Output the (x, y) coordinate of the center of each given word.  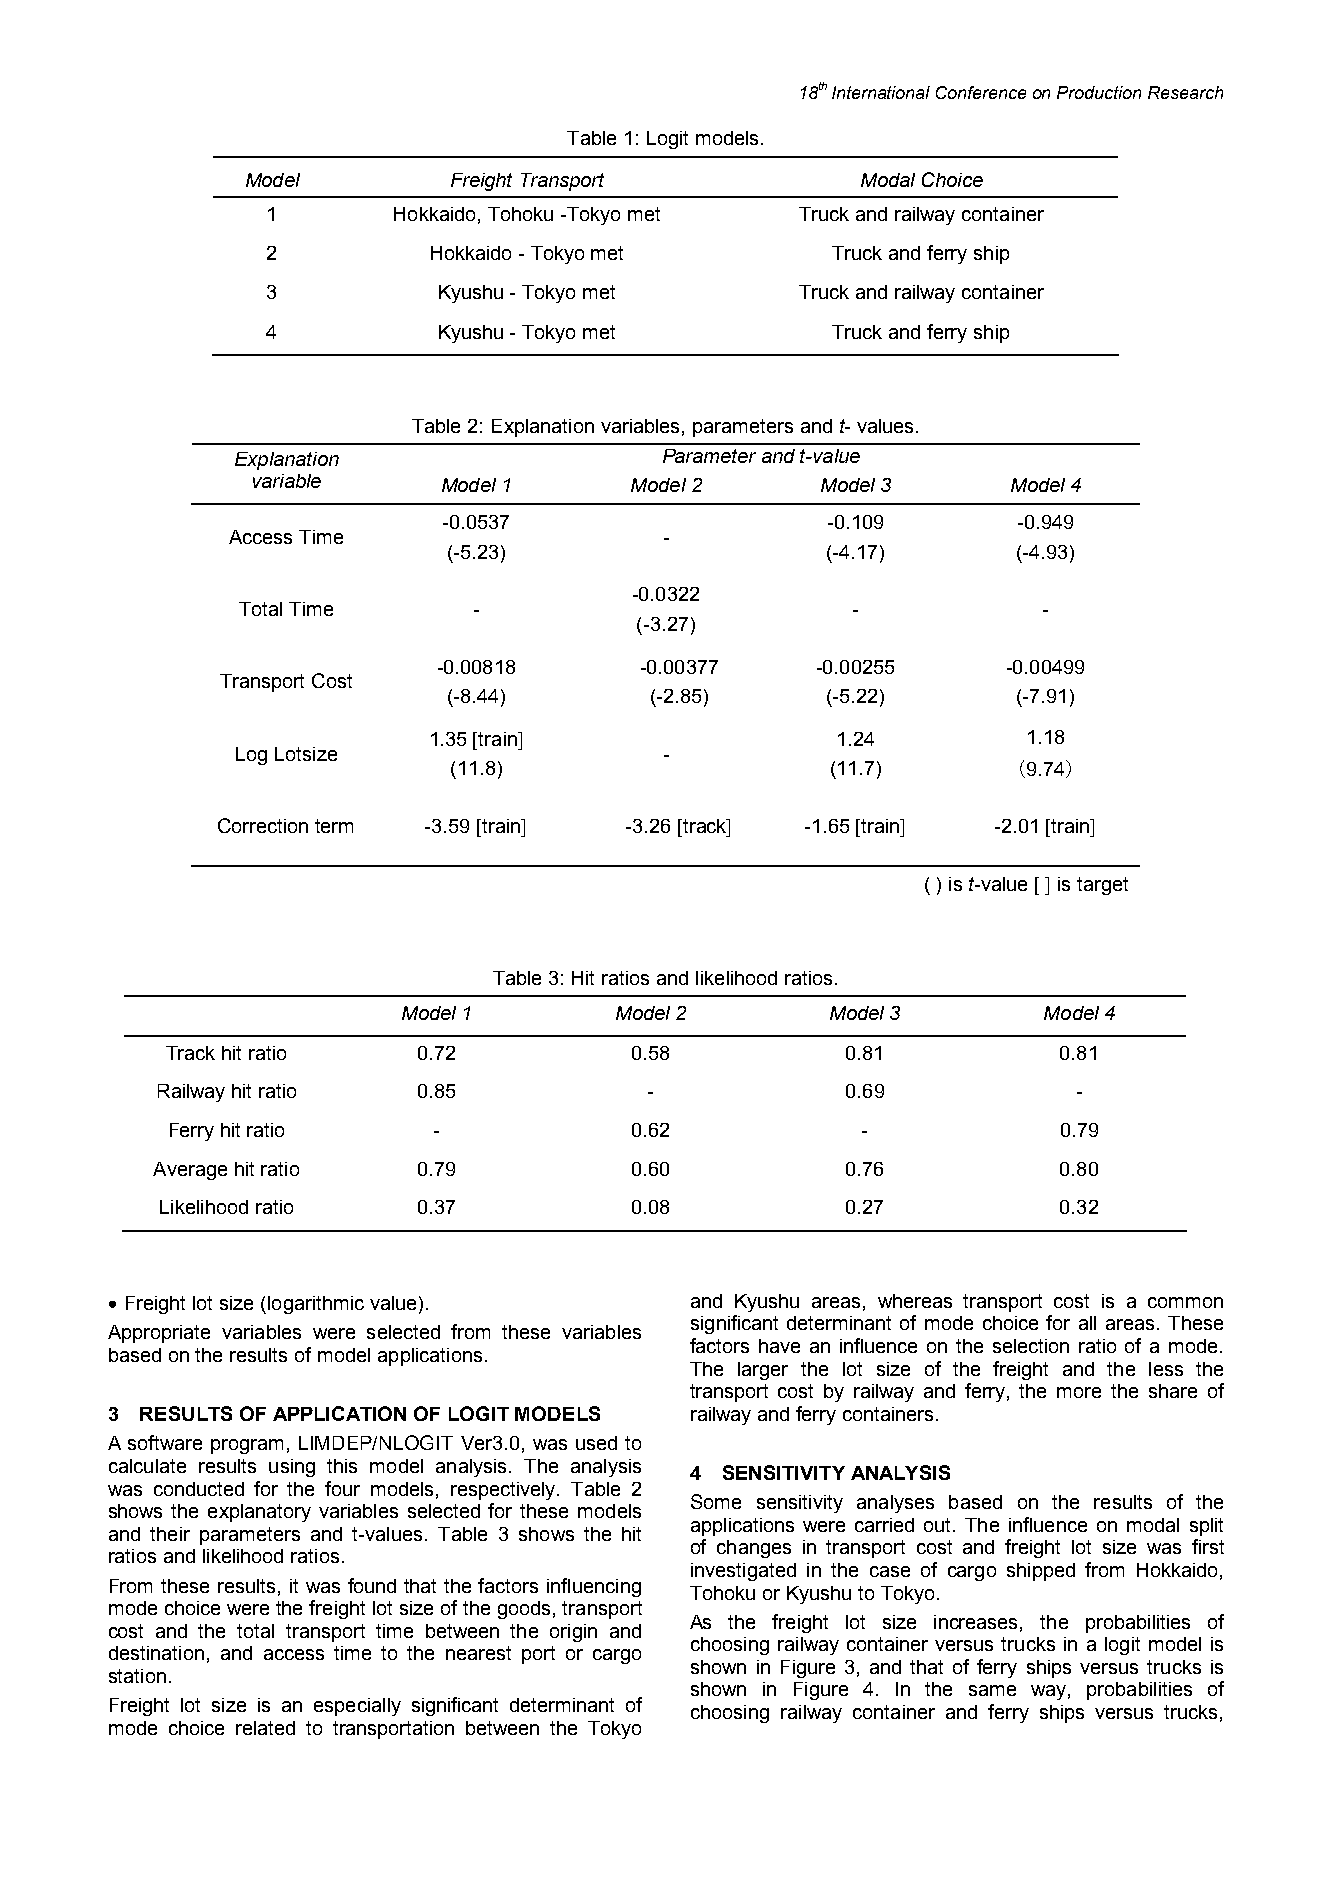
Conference (981, 92)
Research (1185, 92)
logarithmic (316, 1305)
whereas (915, 1301)
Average (190, 1171)
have (779, 1346)
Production (1099, 92)
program (247, 1446)
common (1185, 1302)
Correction (263, 825)
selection (1031, 1346)
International (881, 92)
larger (763, 1371)
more (1079, 1392)
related (265, 1728)
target (1102, 886)
